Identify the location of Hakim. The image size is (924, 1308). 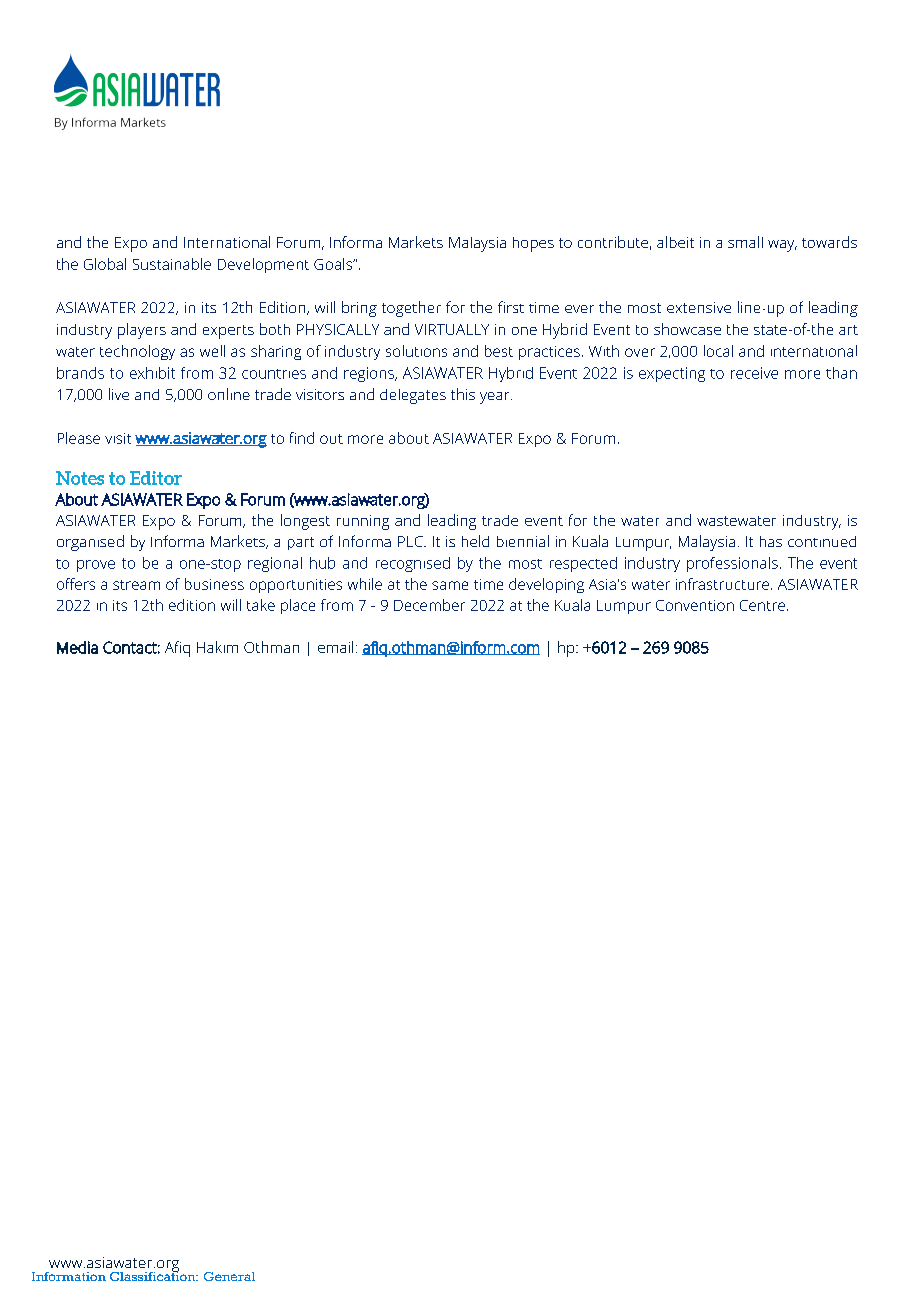
(217, 647).
